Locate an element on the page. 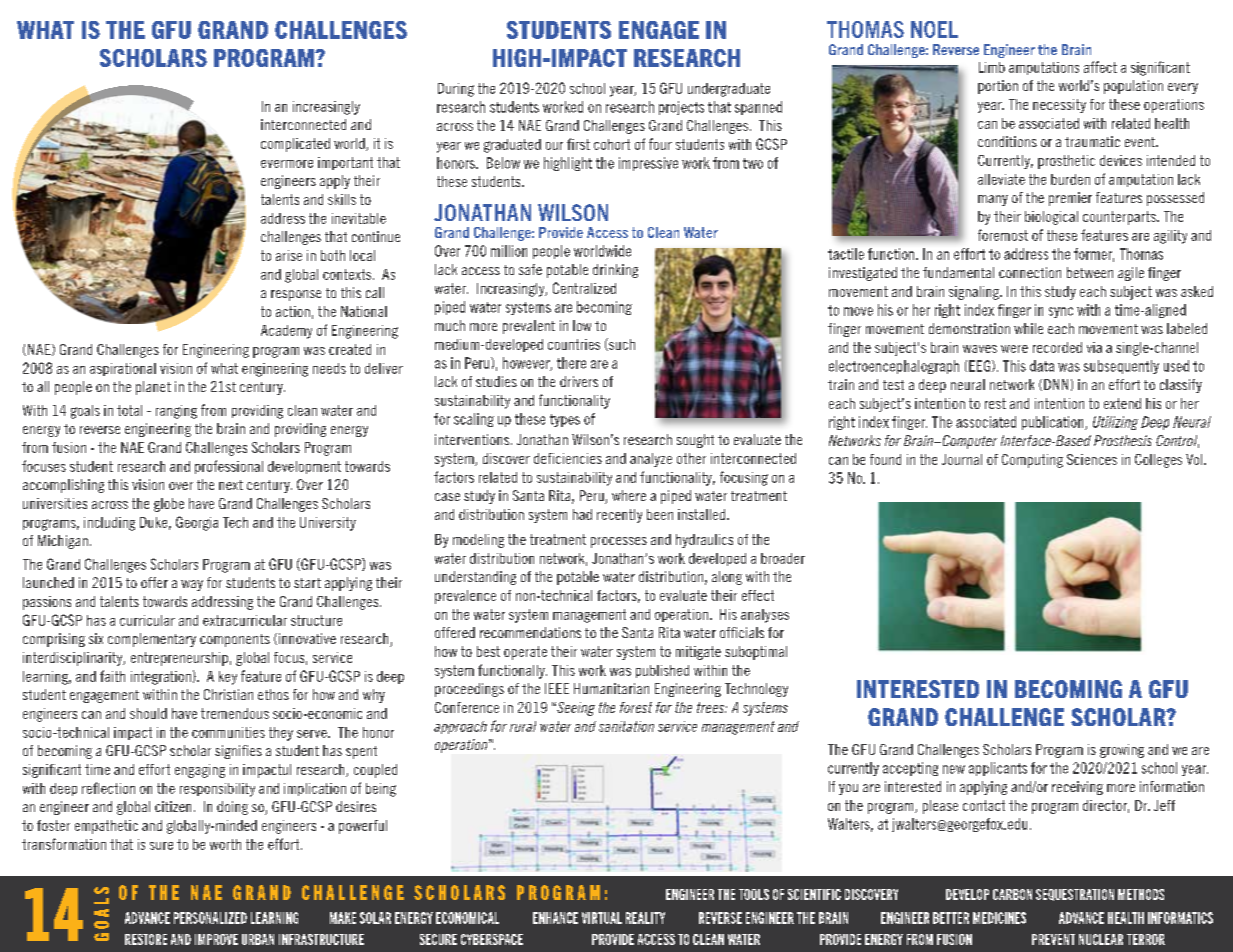 The width and height of the image is (1233, 952). next is located at coordinates (231, 485).
